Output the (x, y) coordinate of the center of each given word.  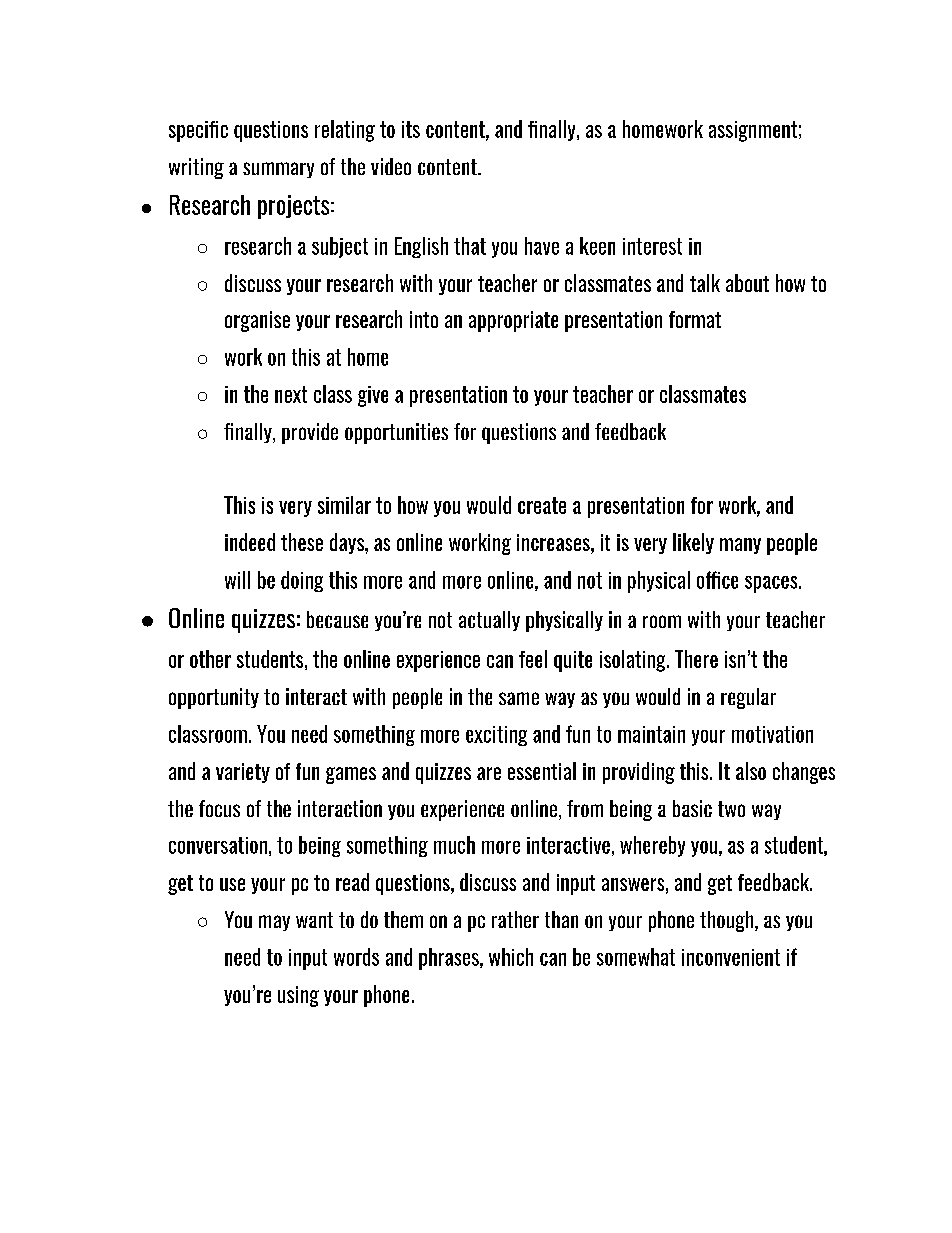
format (695, 319)
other (210, 659)
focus (219, 808)
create (542, 505)
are (489, 773)
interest (652, 246)
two (731, 809)
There (696, 659)
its (411, 129)
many (740, 546)
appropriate (513, 321)
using (298, 996)
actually (489, 621)
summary (278, 170)
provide (310, 433)
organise (257, 321)
